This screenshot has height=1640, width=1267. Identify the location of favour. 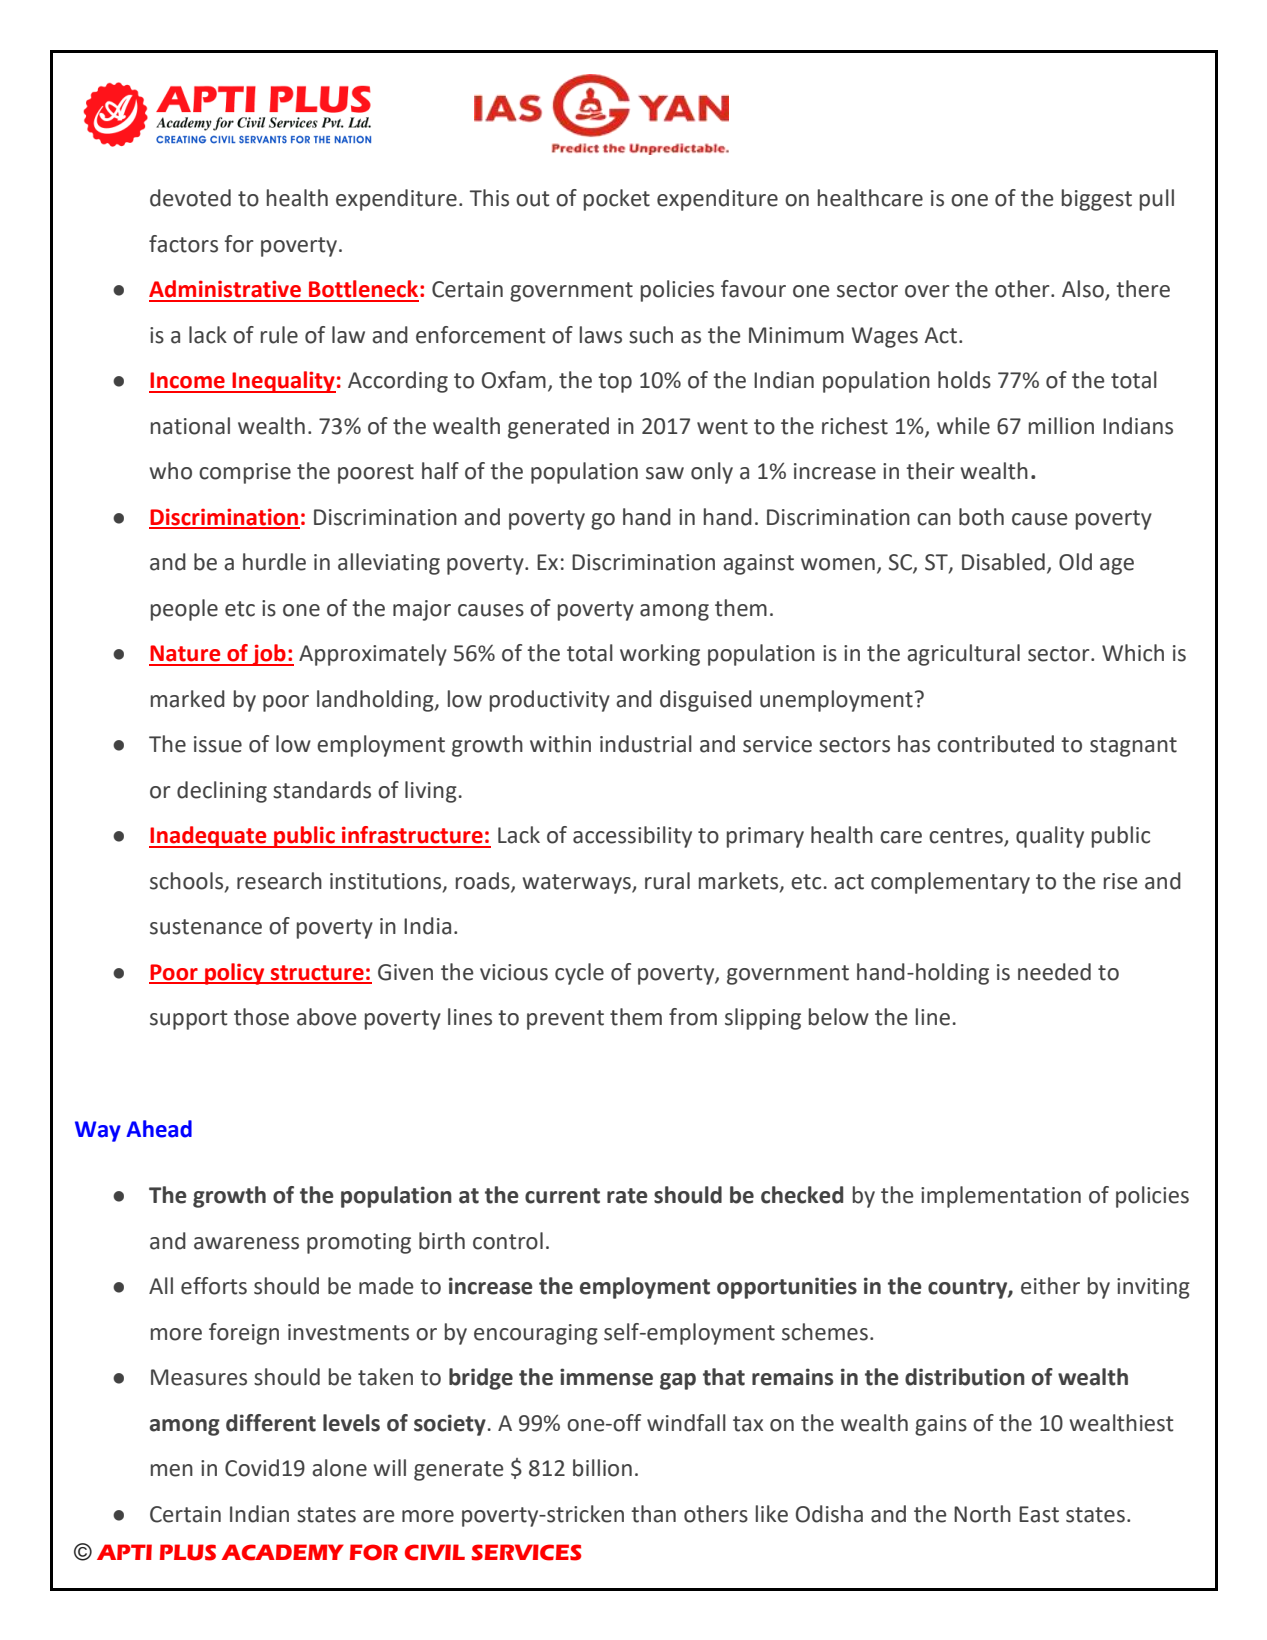
(753, 289).
